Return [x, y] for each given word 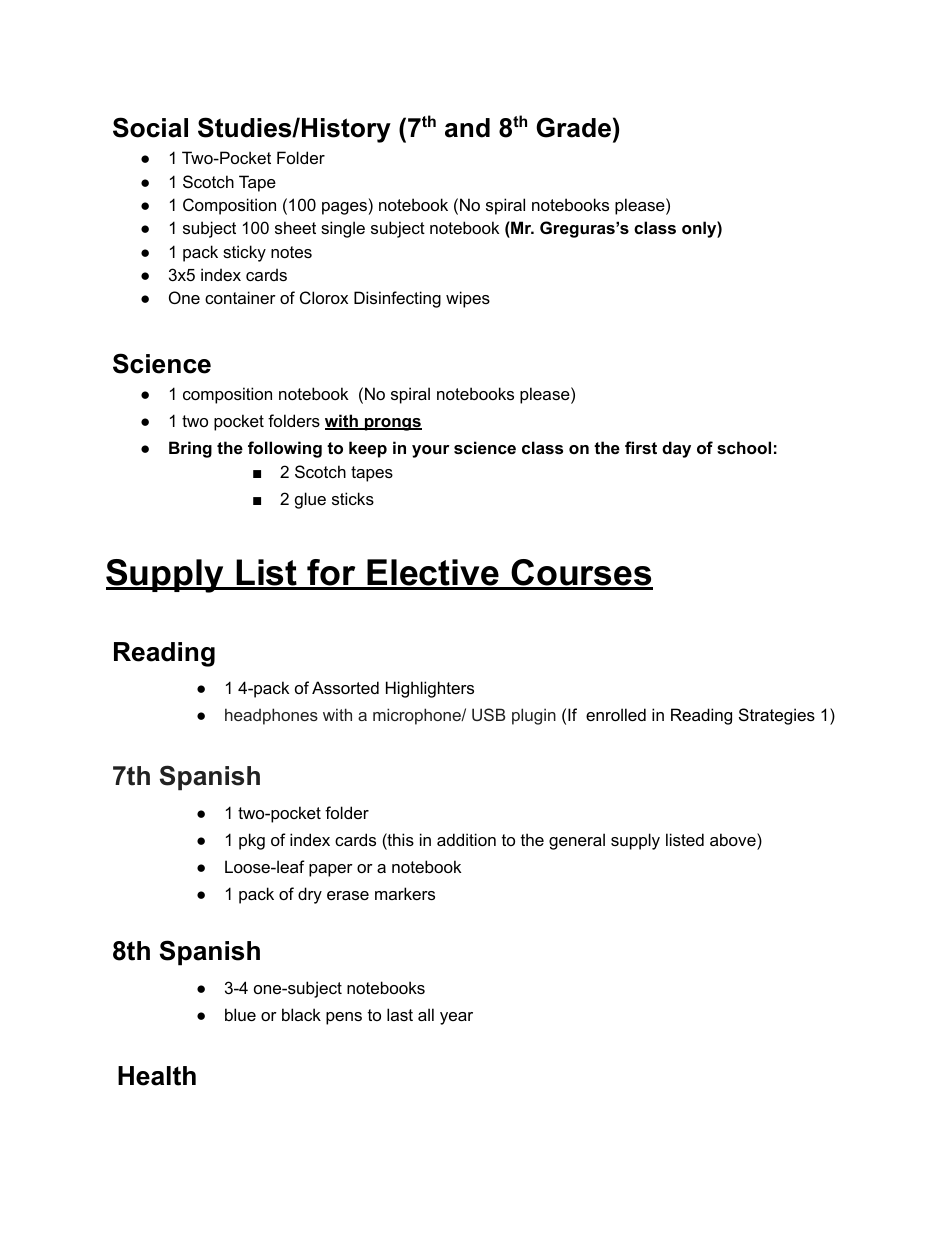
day [676, 449]
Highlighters [430, 689]
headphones [271, 716]
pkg [252, 841]
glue [310, 500]
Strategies [777, 716]
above [734, 839]
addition [466, 839]
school [744, 447]
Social [150, 127]
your [431, 451]
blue [240, 1014]
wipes [468, 299]
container [240, 297]
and [467, 128]
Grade [573, 127]
